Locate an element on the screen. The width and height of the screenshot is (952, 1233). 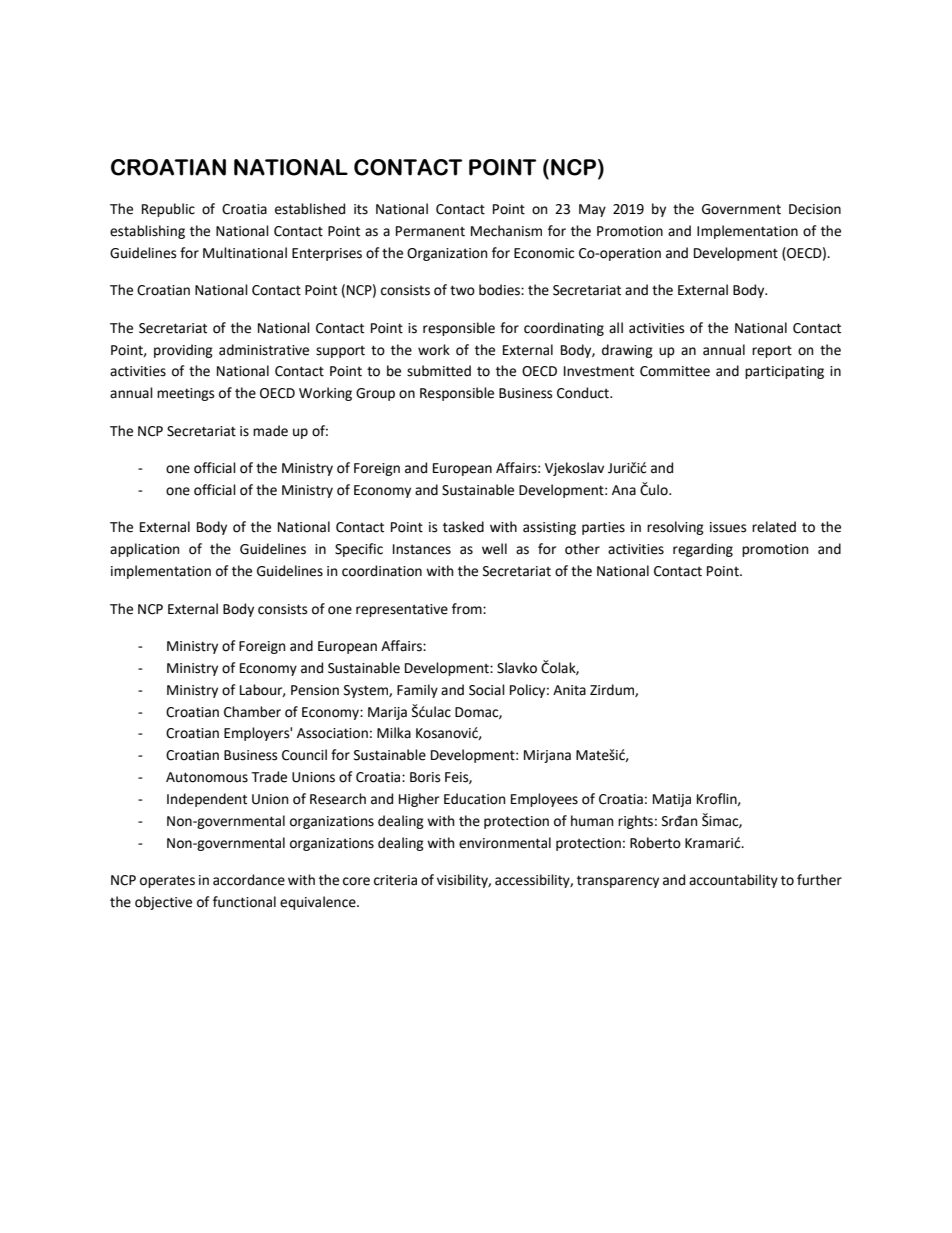
Decision is located at coordinates (815, 209).
